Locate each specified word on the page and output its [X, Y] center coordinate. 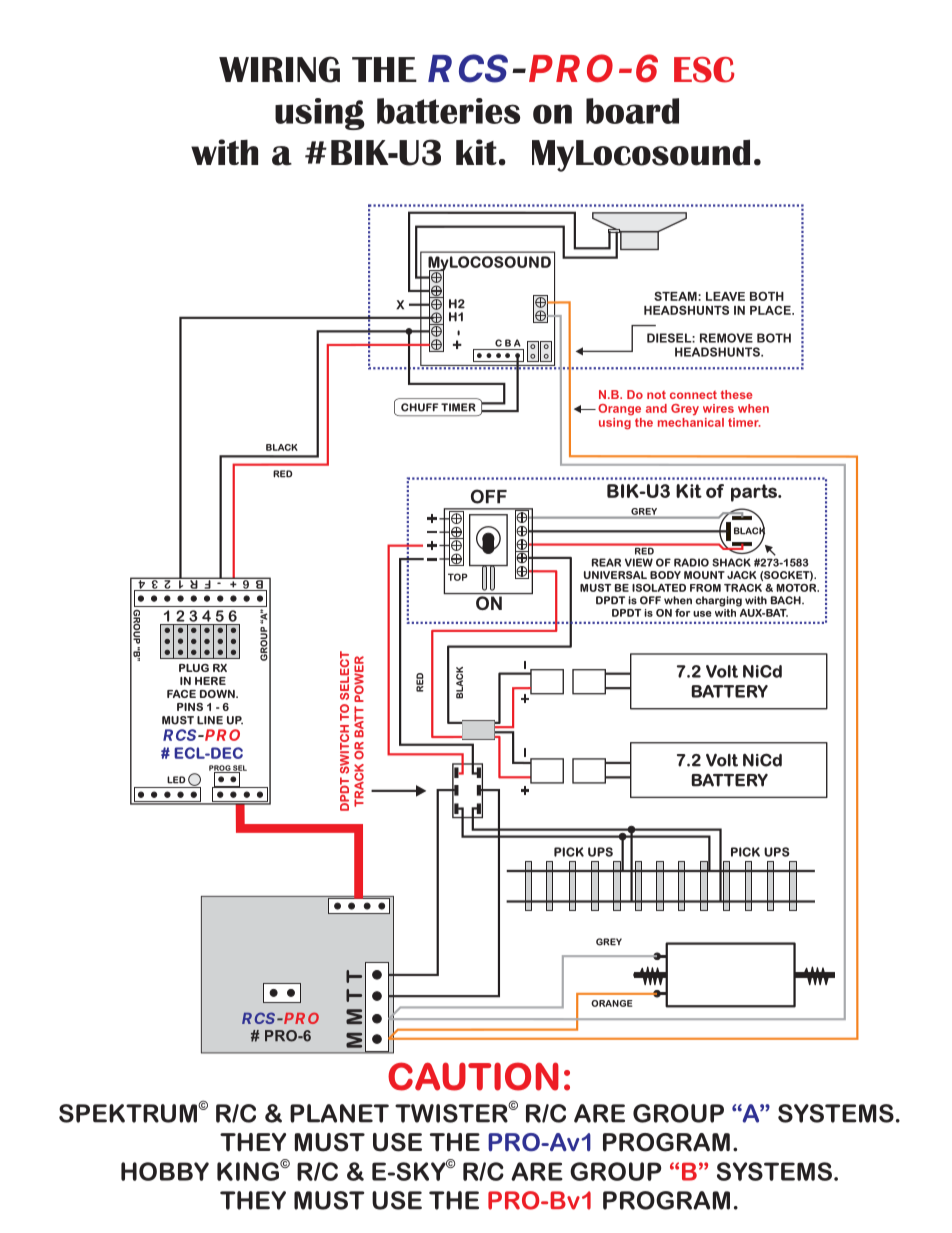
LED [176, 780]
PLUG [194, 668]
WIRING [279, 69]
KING [249, 1171]
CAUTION [473, 1076]
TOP [457, 577]
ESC [704, 70]
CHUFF [419, 407]
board [632, 111]
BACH [787, 600]
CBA [508, 343]
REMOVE [726, 338]
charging [718, 601]
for [682, 613]
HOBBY [165, 1171]
